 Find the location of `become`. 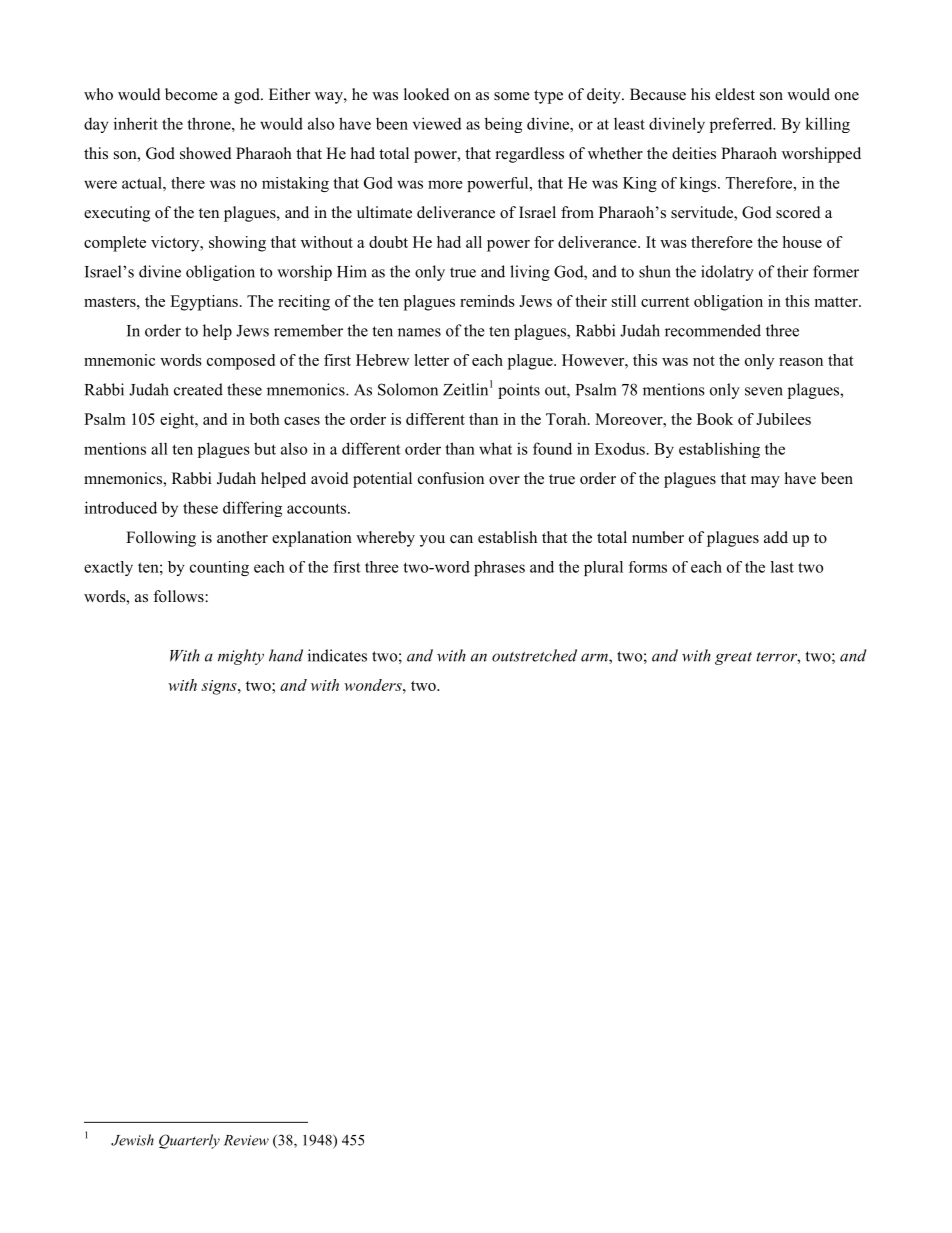

become is located at coordinates (191, 94).
